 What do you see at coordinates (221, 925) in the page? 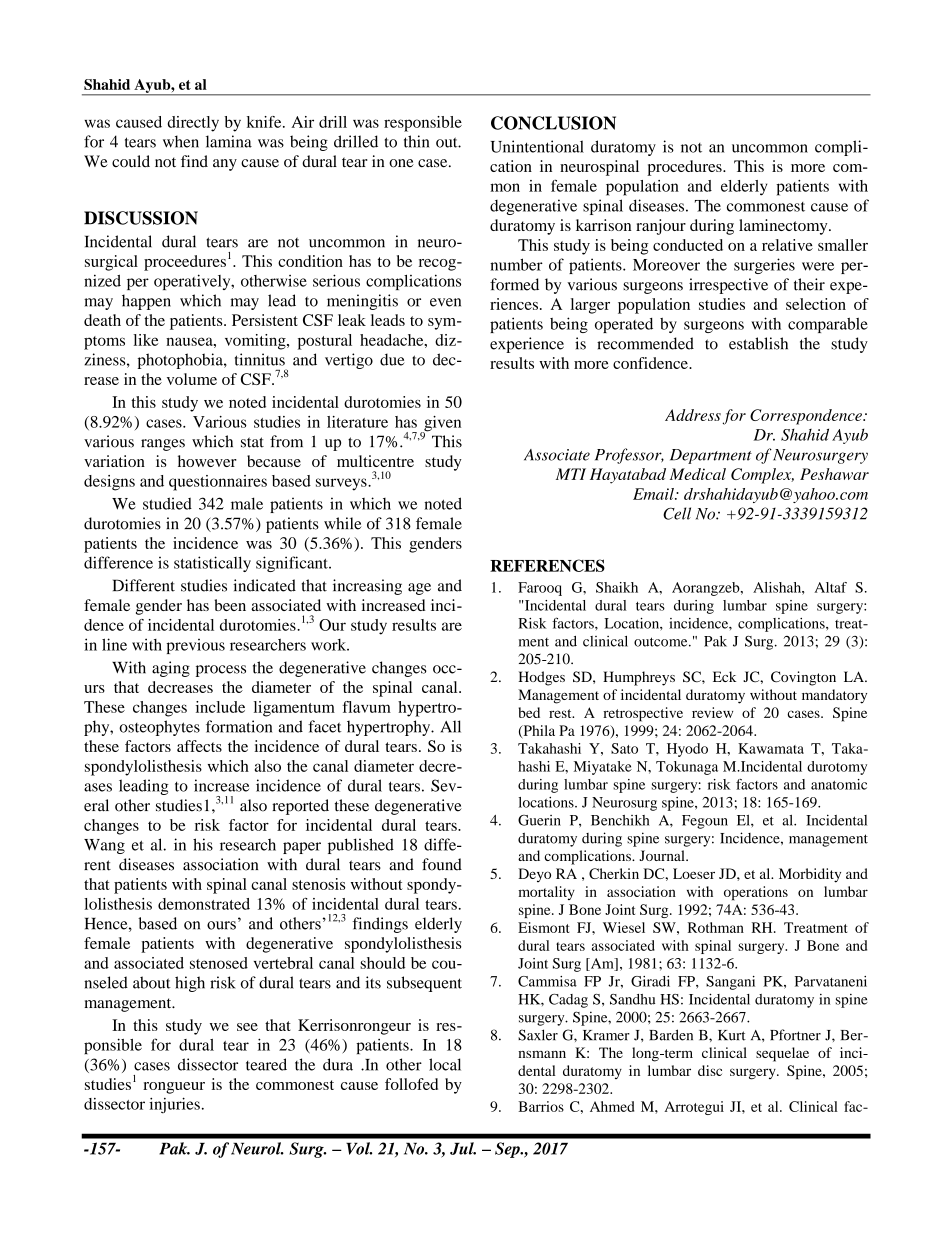
I see `ours` at bounding box center [221, 925].
